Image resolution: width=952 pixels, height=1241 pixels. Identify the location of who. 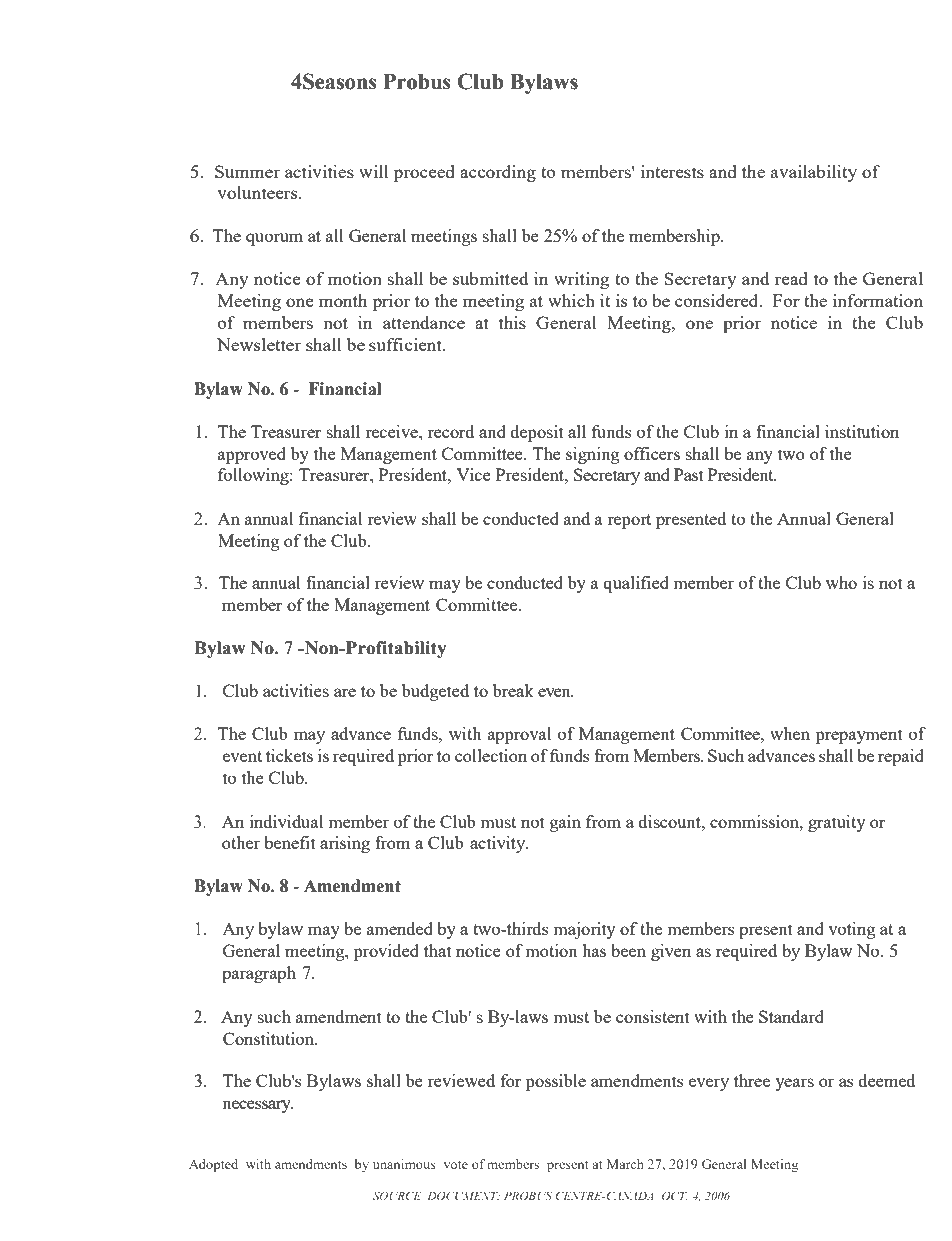
(841, 582).
